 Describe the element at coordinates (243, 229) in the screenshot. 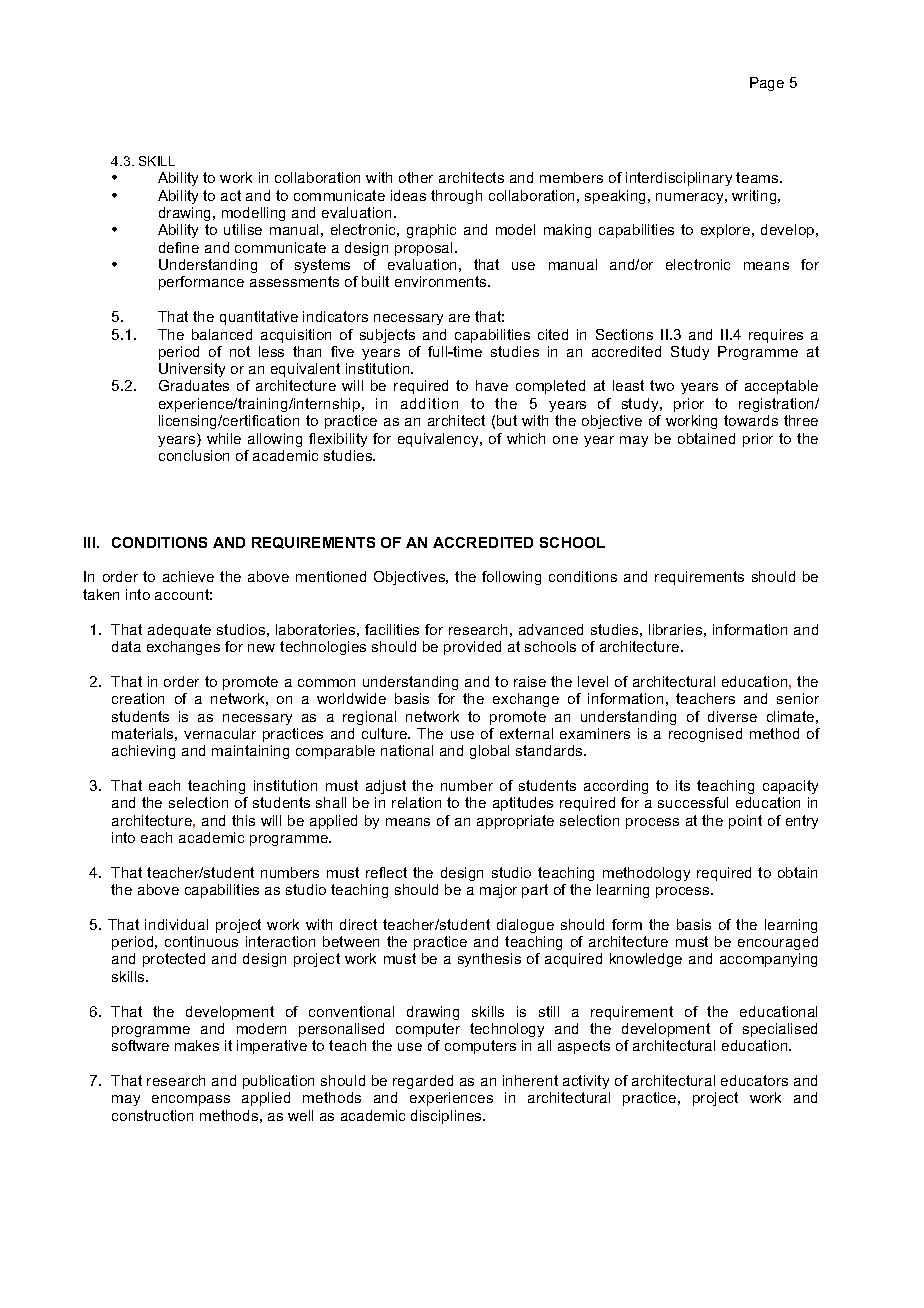

I see `utilise` at that location.
